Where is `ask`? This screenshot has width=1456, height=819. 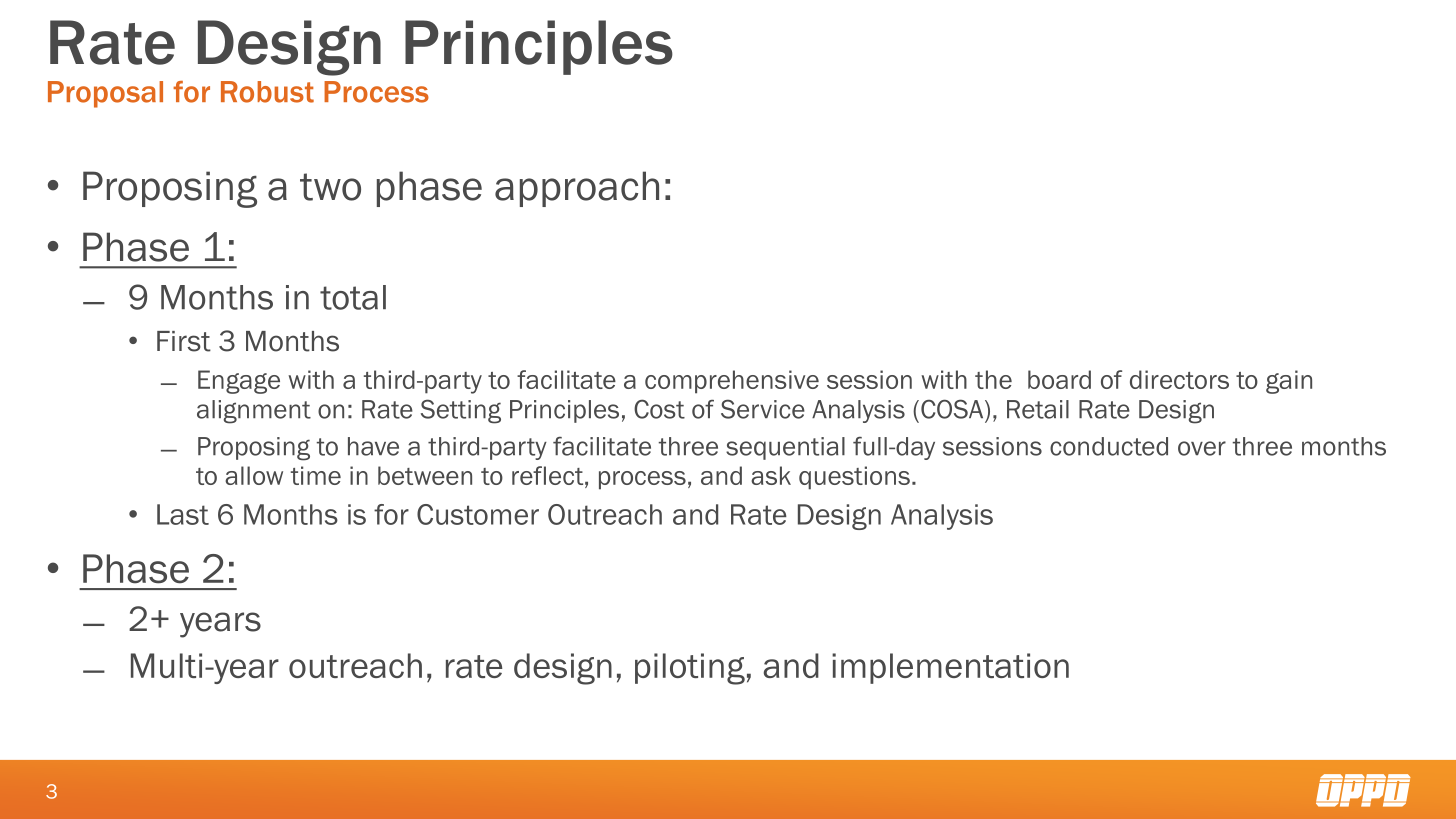 ask is located at coordinates (771, 475).
